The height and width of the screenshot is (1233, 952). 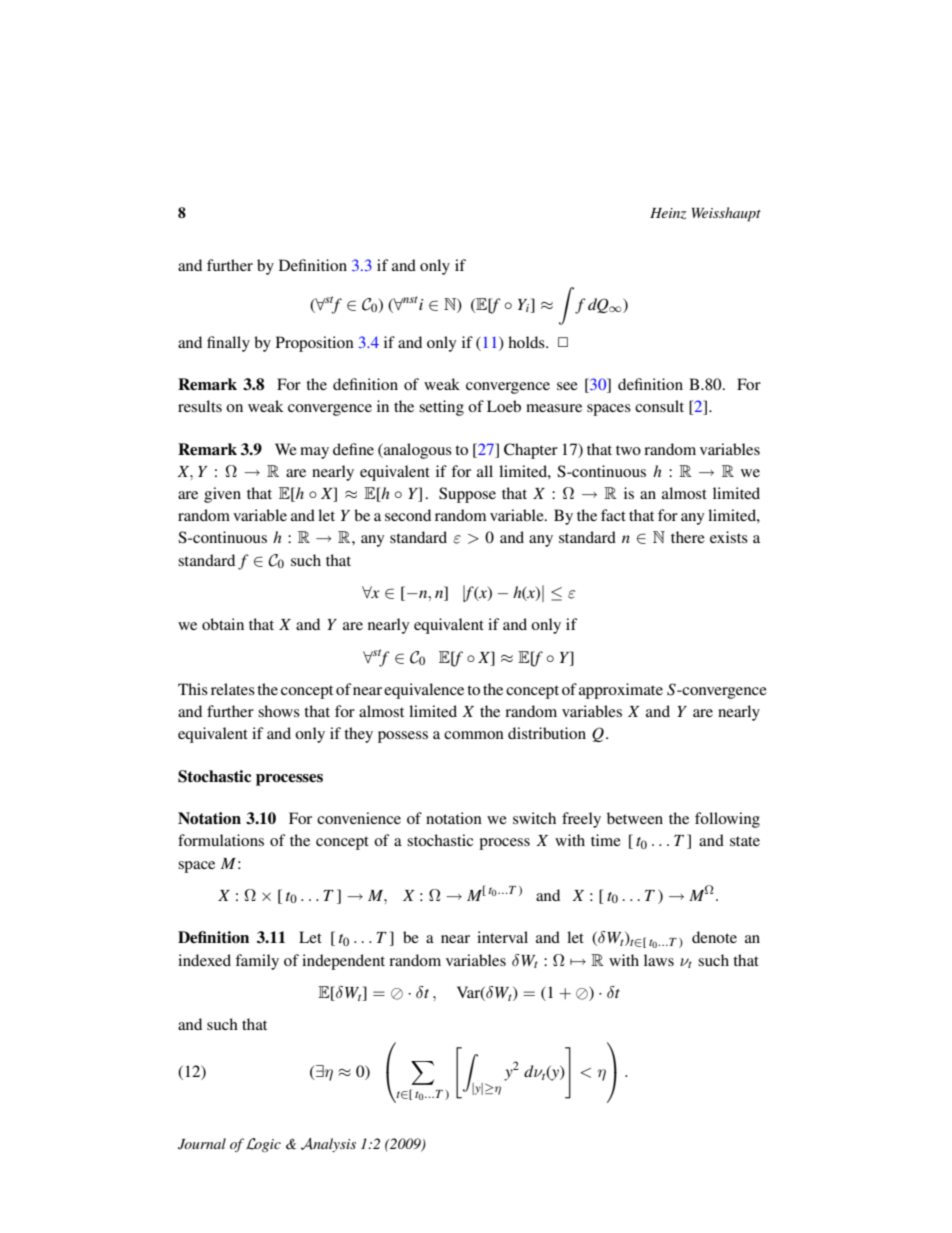 I want to click on Analysis, so click(x=328, y=1145).
